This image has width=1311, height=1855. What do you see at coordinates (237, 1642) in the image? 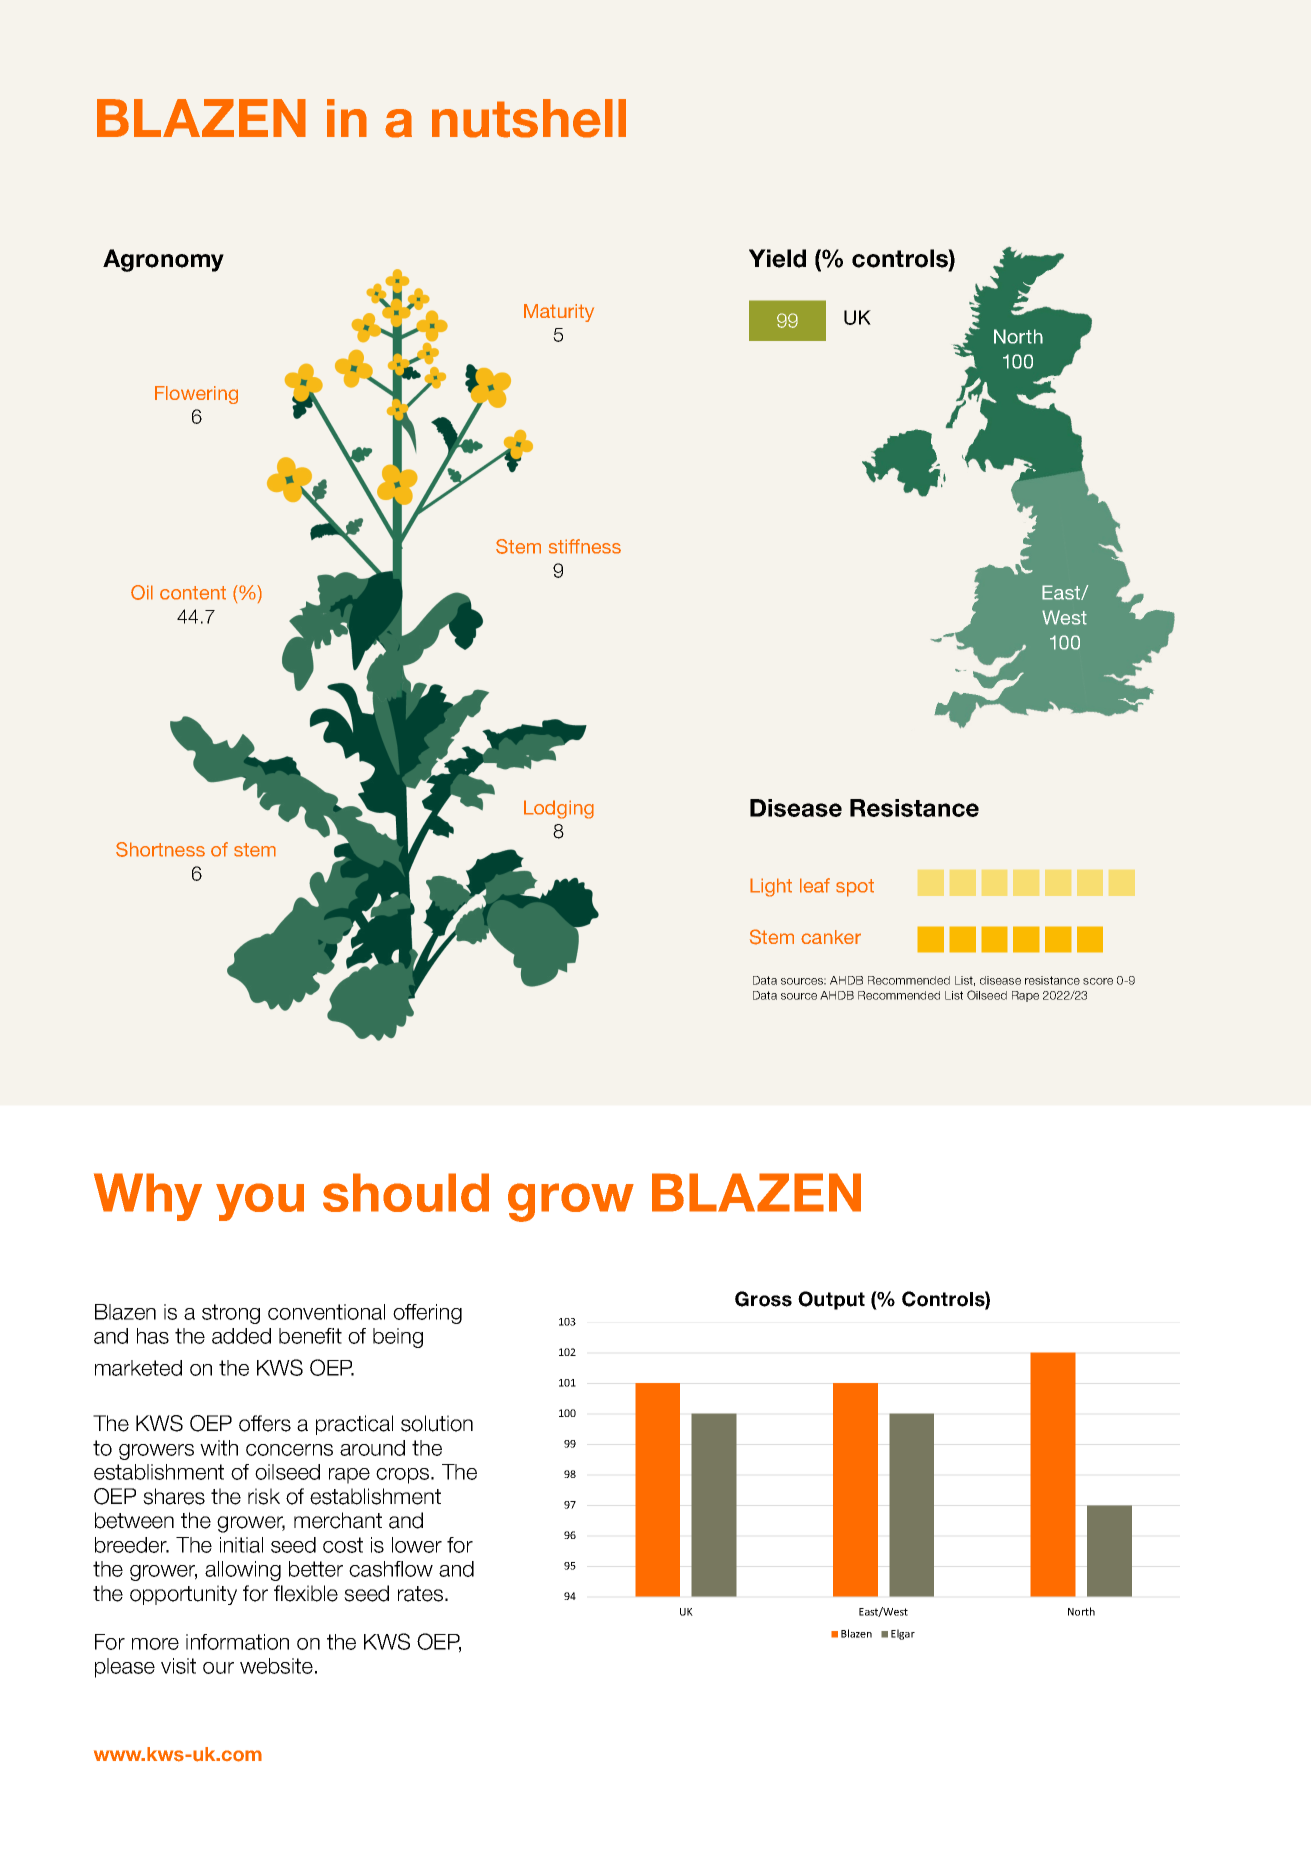
I see `information` at bounding box center [237, 1642].
